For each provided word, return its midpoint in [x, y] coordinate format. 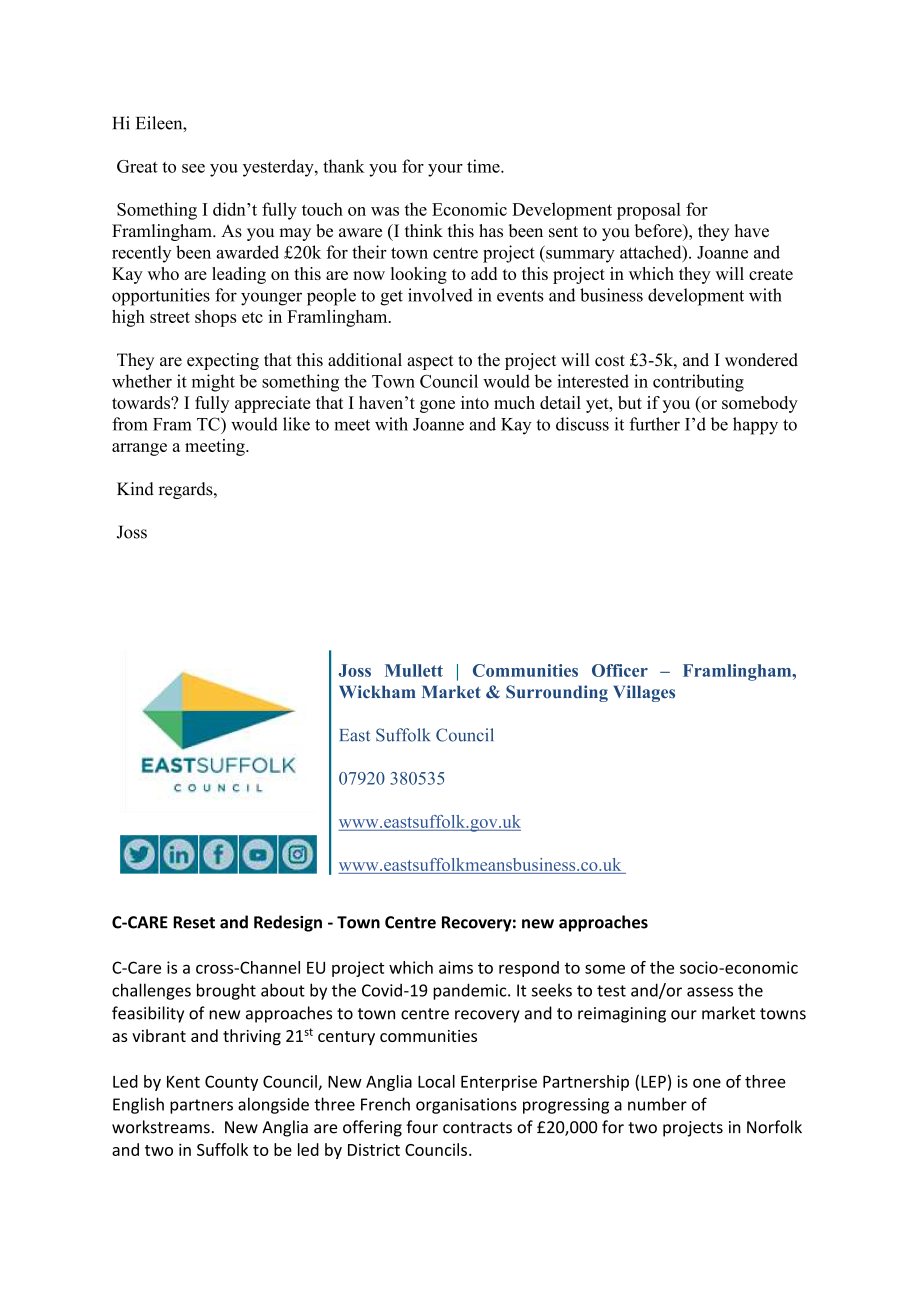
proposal [649, 211]
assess [710, 992]
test [611, 991]
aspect [430, 362]
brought [226, 991]
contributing [698, 383]
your [445, 170]
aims [456, 967]
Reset [194, 922]
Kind [135, 489]
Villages [644, 693]
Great [137, 166]
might [213, 383]
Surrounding [557, 693]
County [231, 1083]
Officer [620, 670]
